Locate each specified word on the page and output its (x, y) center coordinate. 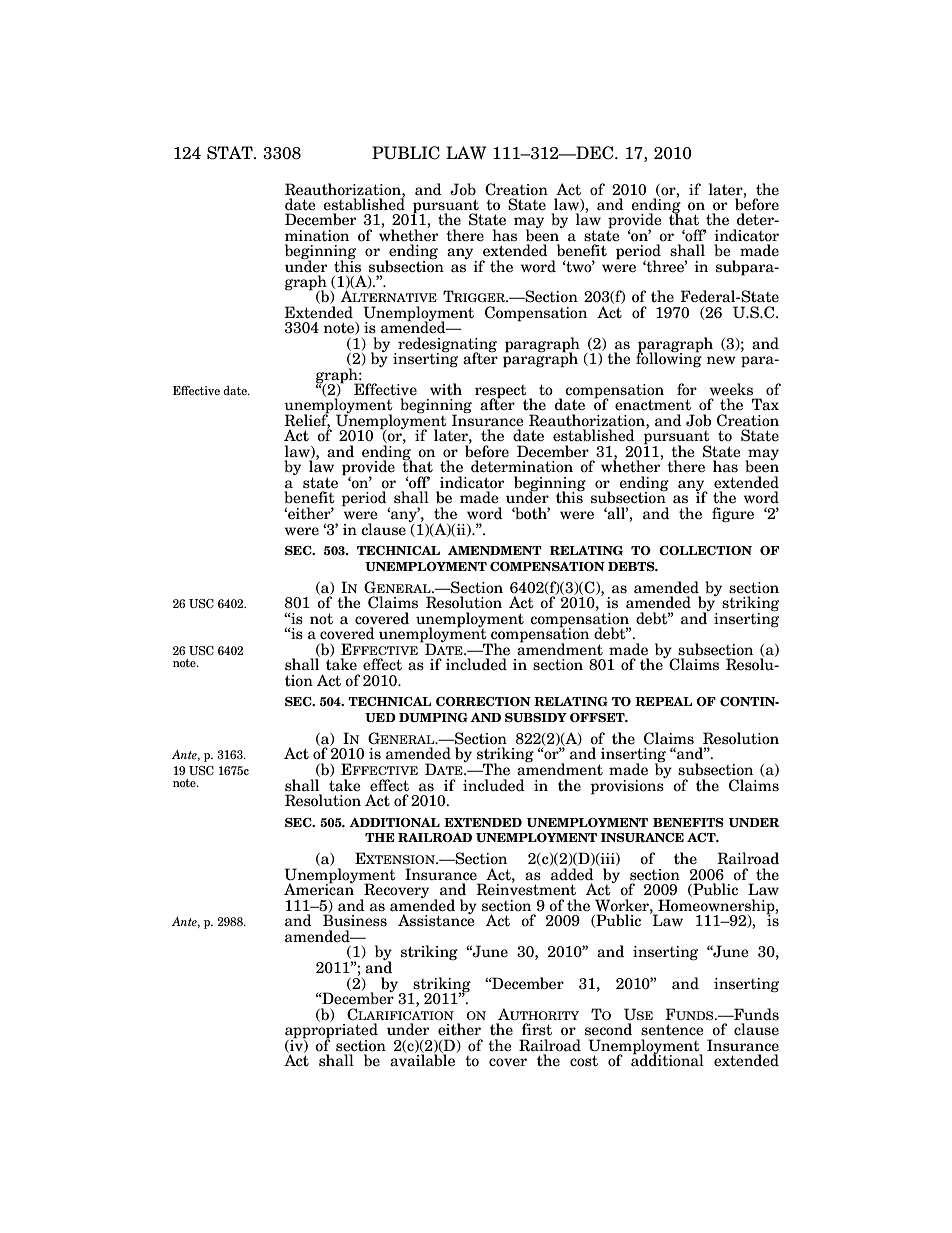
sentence (672, 1030)
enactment (653, 405)
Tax (765, 404)
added (572, 874)
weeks (731, 389)
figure (733, 515)
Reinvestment (526, 888)
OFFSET (598, 717)
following (669, 359)
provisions (628, 786)
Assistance (436, 919)
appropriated (331, 1031)
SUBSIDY (536, 717)
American (319, 888)
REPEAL (663, 701)
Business (355, 920)
